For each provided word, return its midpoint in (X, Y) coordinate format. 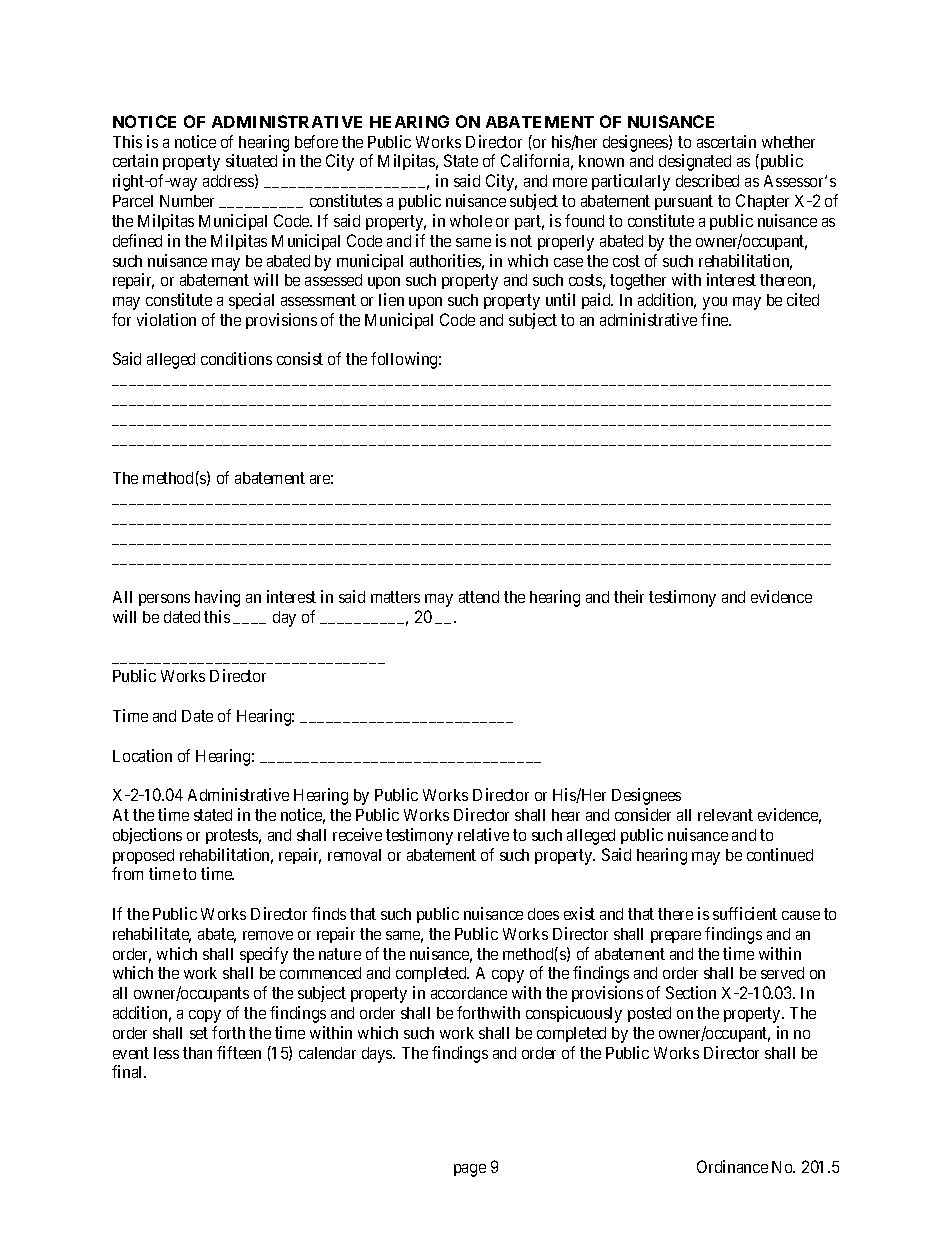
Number (187, 201)
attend (479, 597)
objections (147, 836)
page (470, 1170)
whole (471, 221)
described (707, 180)
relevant (725, 815)
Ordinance (732, 1166)
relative (483, 834)
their (629, 596)
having (217, 598)
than (197, 1053)
